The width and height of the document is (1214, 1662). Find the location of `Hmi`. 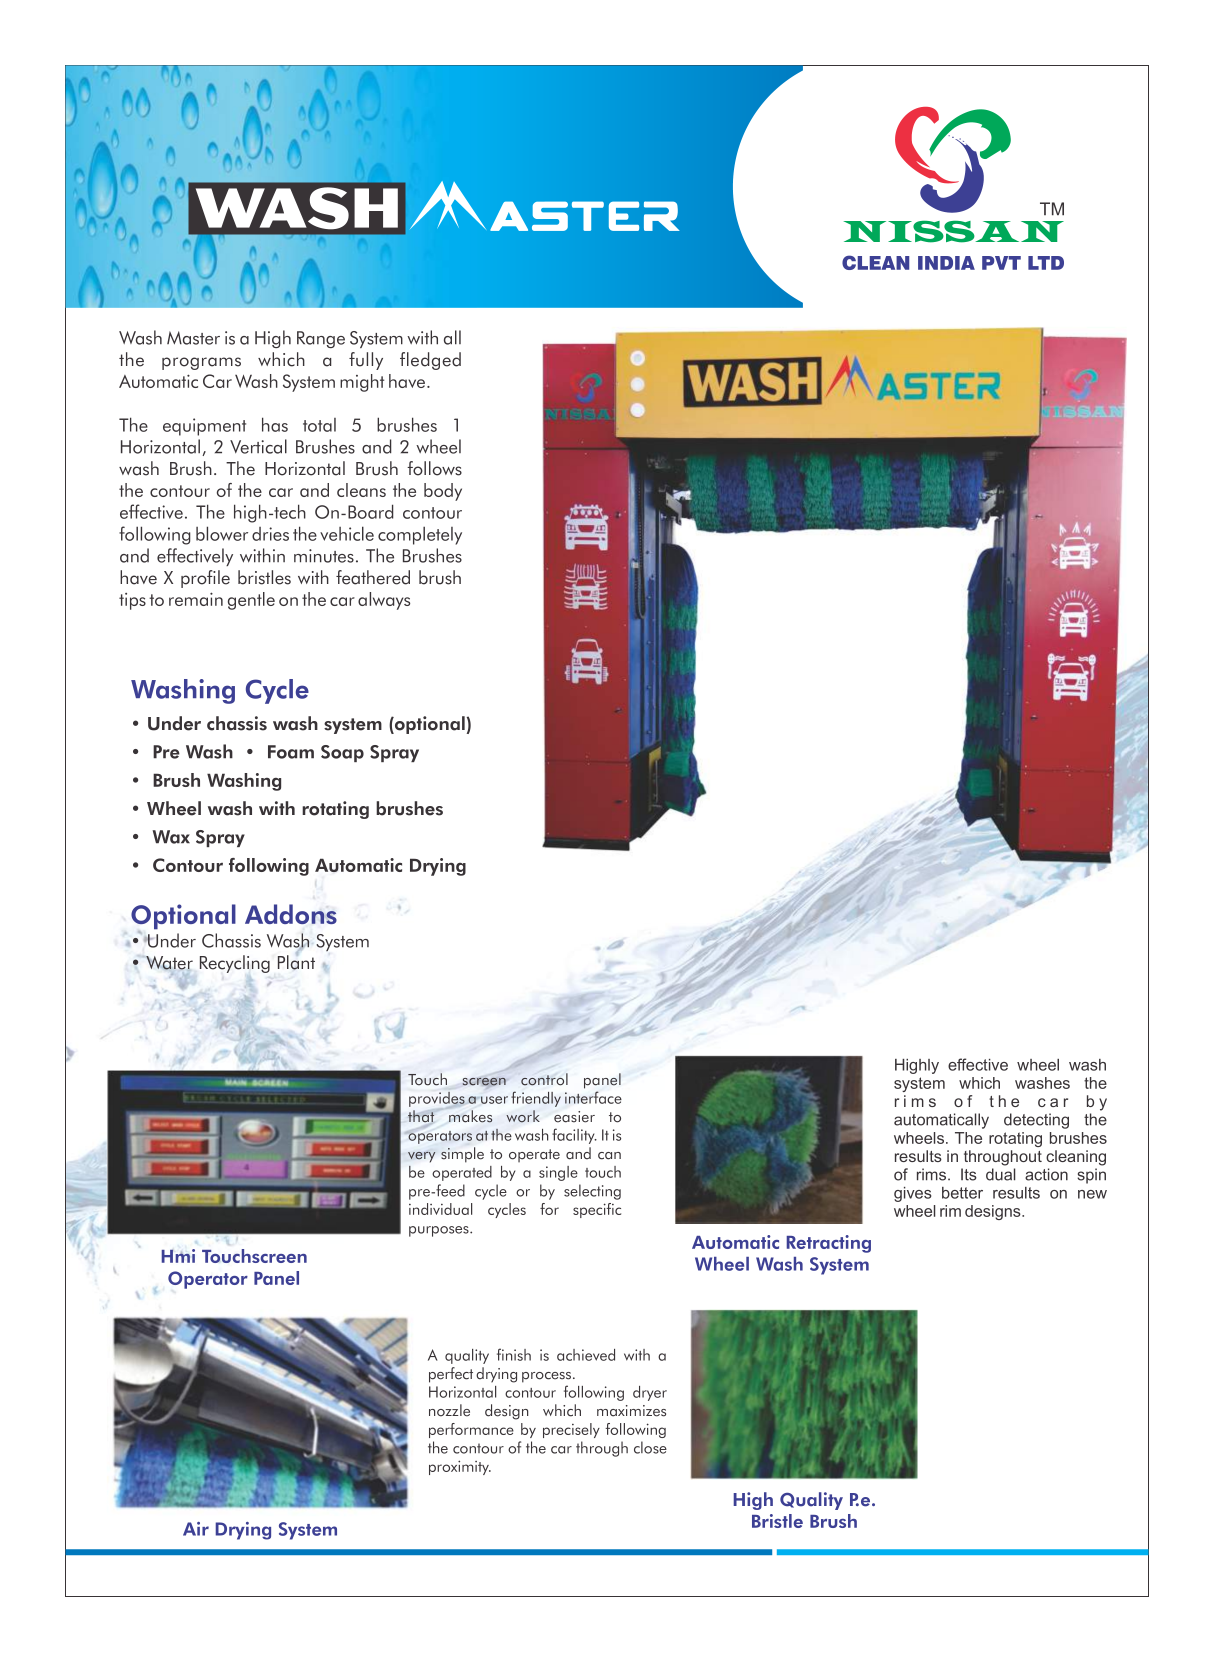

Hmi is located at coordinates (178, 1256).
